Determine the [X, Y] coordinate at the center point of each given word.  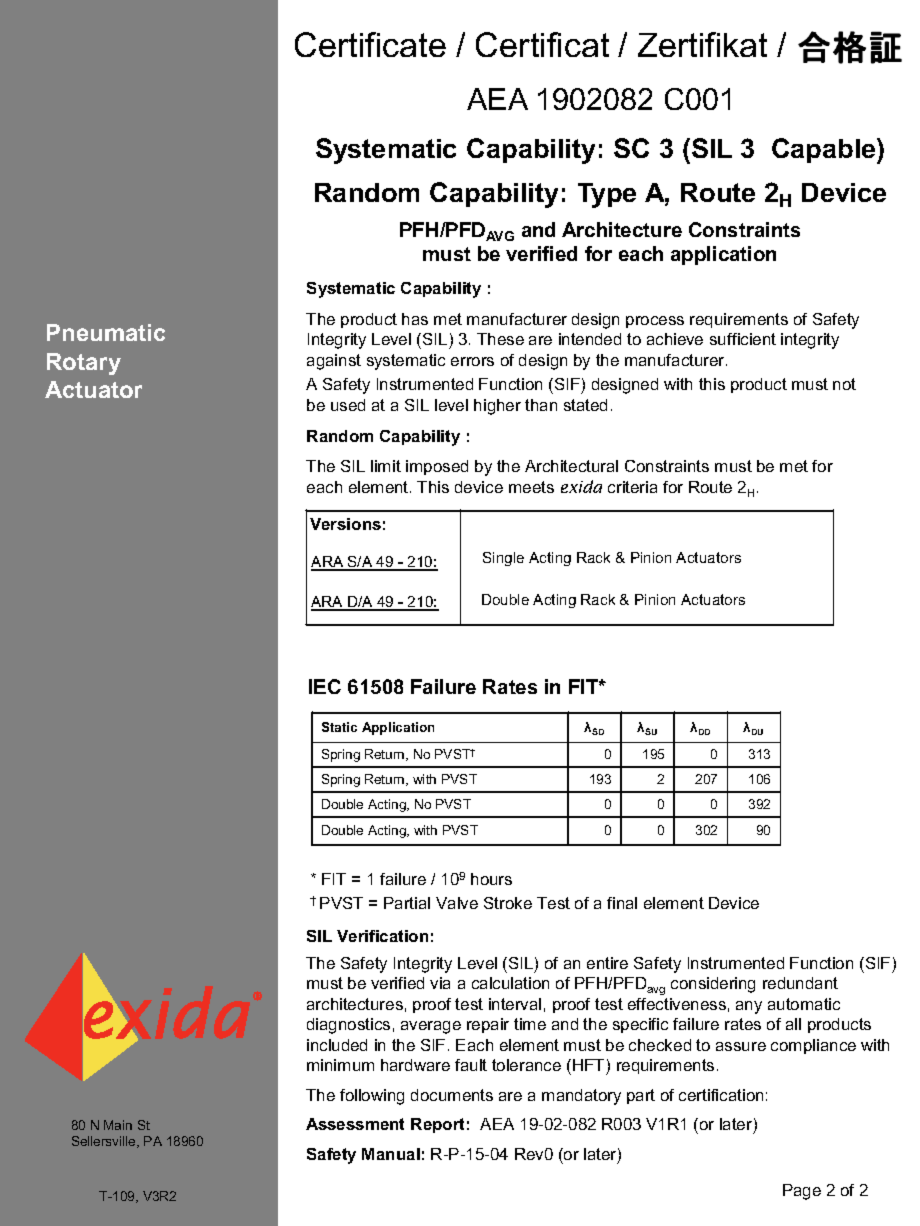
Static [339, 727]
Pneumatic [106, 332]
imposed [437, 467]
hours [491, 879]
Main [118, 1125]
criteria [632, 487]
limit [386, 466]
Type [607, 195]
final [622, 903]
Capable [825, 151]
